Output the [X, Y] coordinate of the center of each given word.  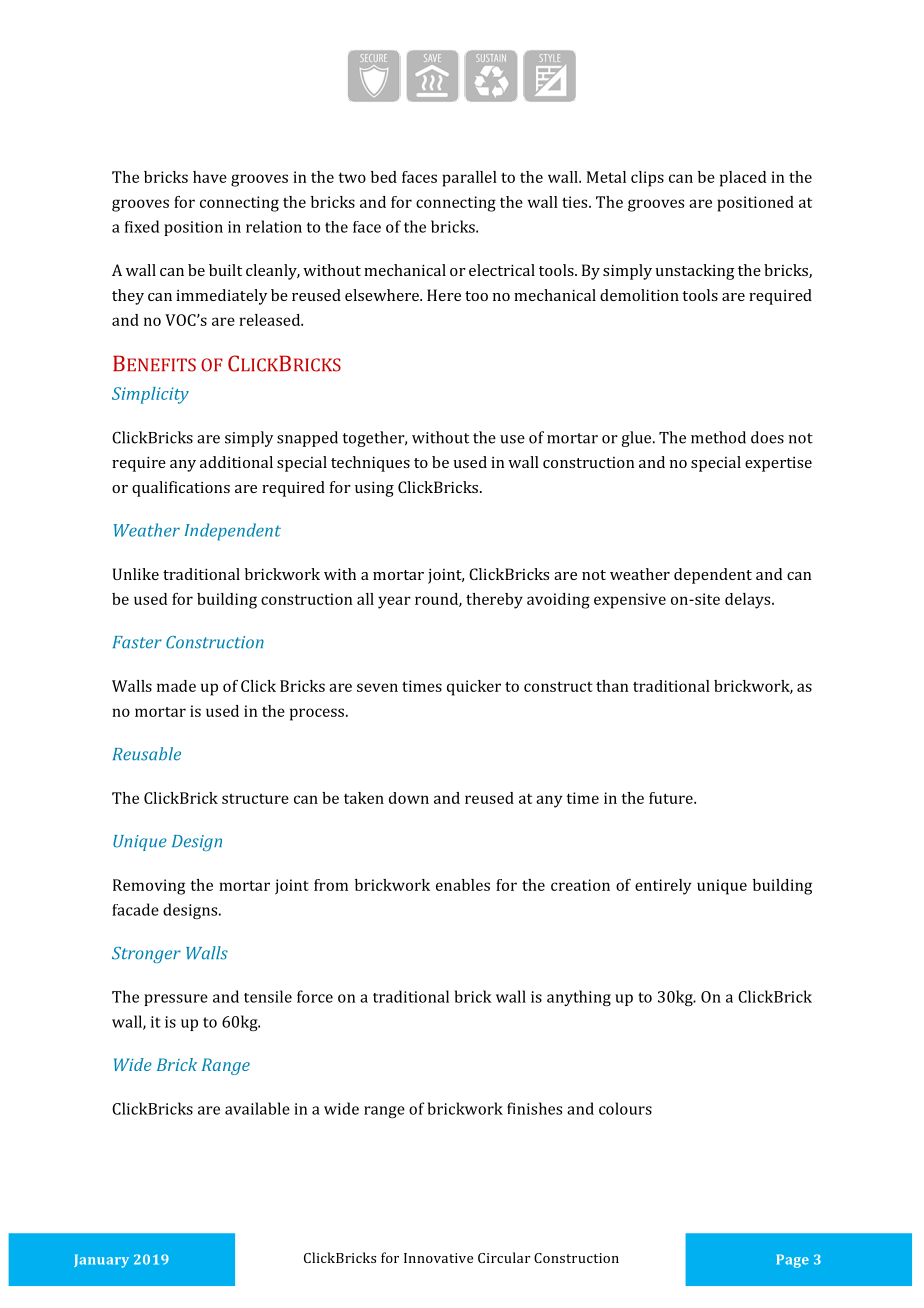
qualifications [181, 489]
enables [463, 885]
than [612, 686]
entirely [663, 887]
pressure [176, 1000]
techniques [370, 464]
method [718, 437]
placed [743, 179]
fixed [142, 226]
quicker [474, 688]
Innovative [438, 1258]
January [101, 1261]
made [176, 686]
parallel [469, 179]
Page [793, 1261]
